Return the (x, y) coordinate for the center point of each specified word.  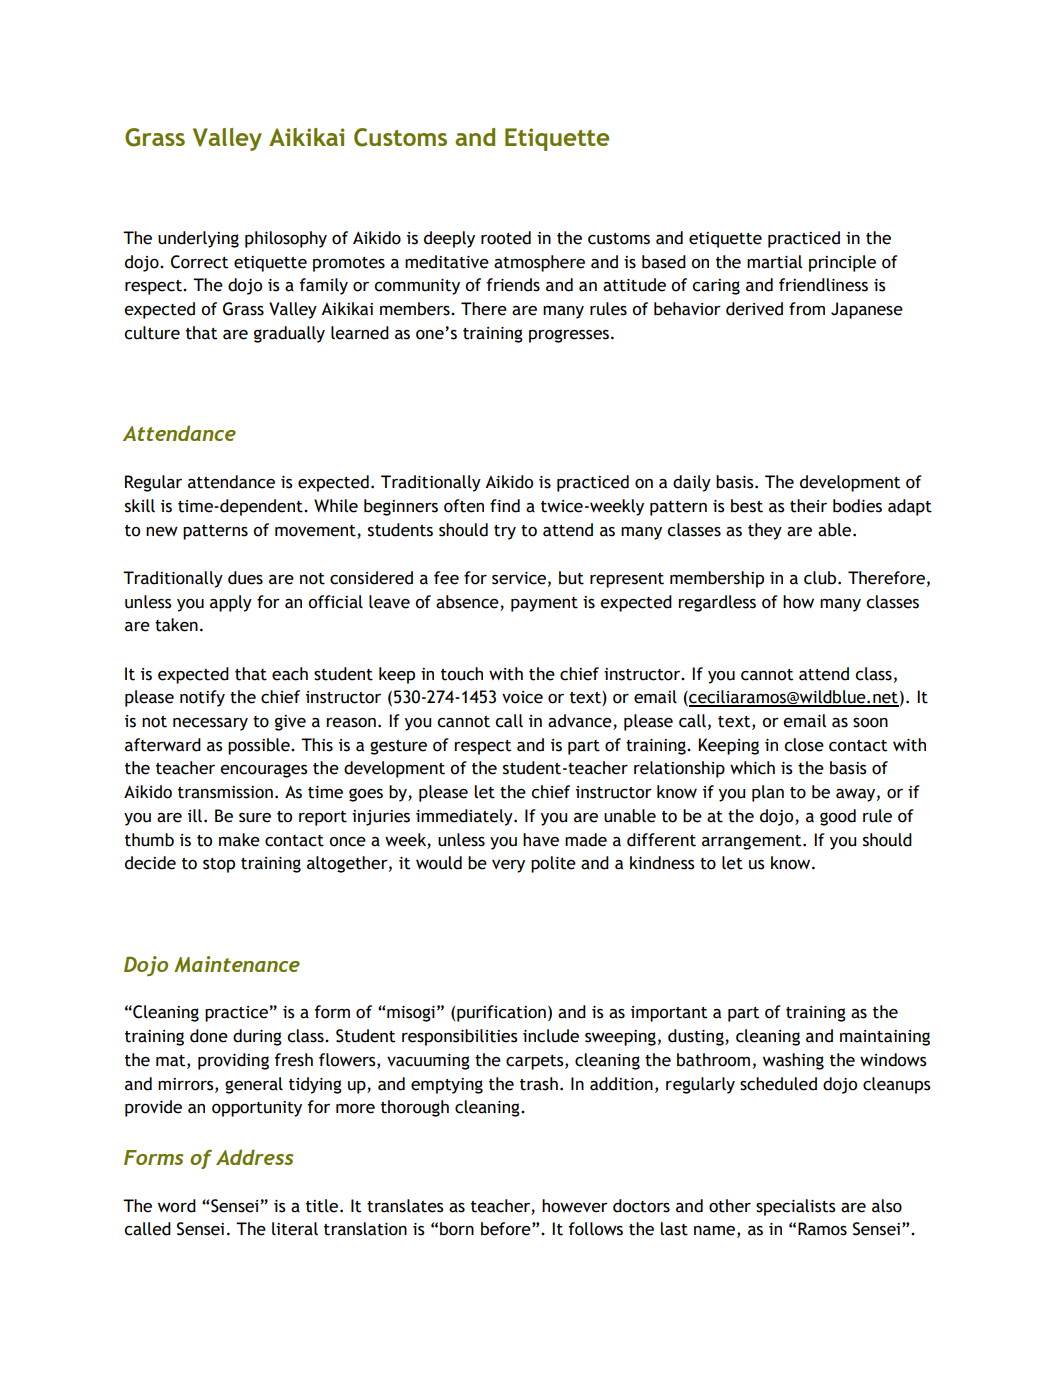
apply (231, 603)
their (808, 506)
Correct (199, 262)
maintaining (885, 1038)
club (821, 578)
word (177, 1206)
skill (140, 506)
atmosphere (539, 263)
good (838, 817)
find (505, 506)
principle (842, 263)
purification (500, 1013)
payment (544, 604)
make (239, 840)
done (209, 1036)
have (541, 840)
